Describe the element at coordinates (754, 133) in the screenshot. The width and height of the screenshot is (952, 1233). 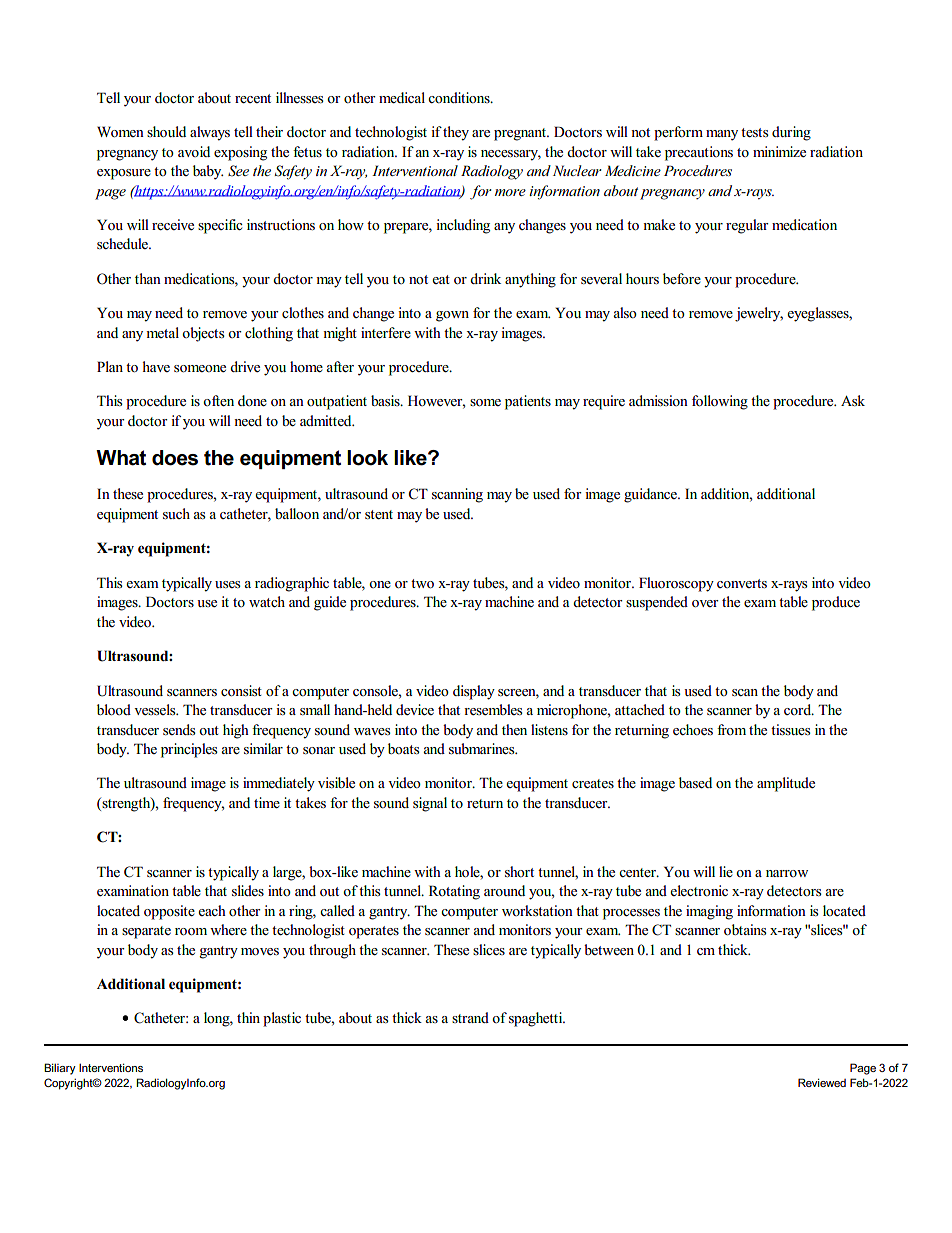
I see `tests` at that location.
